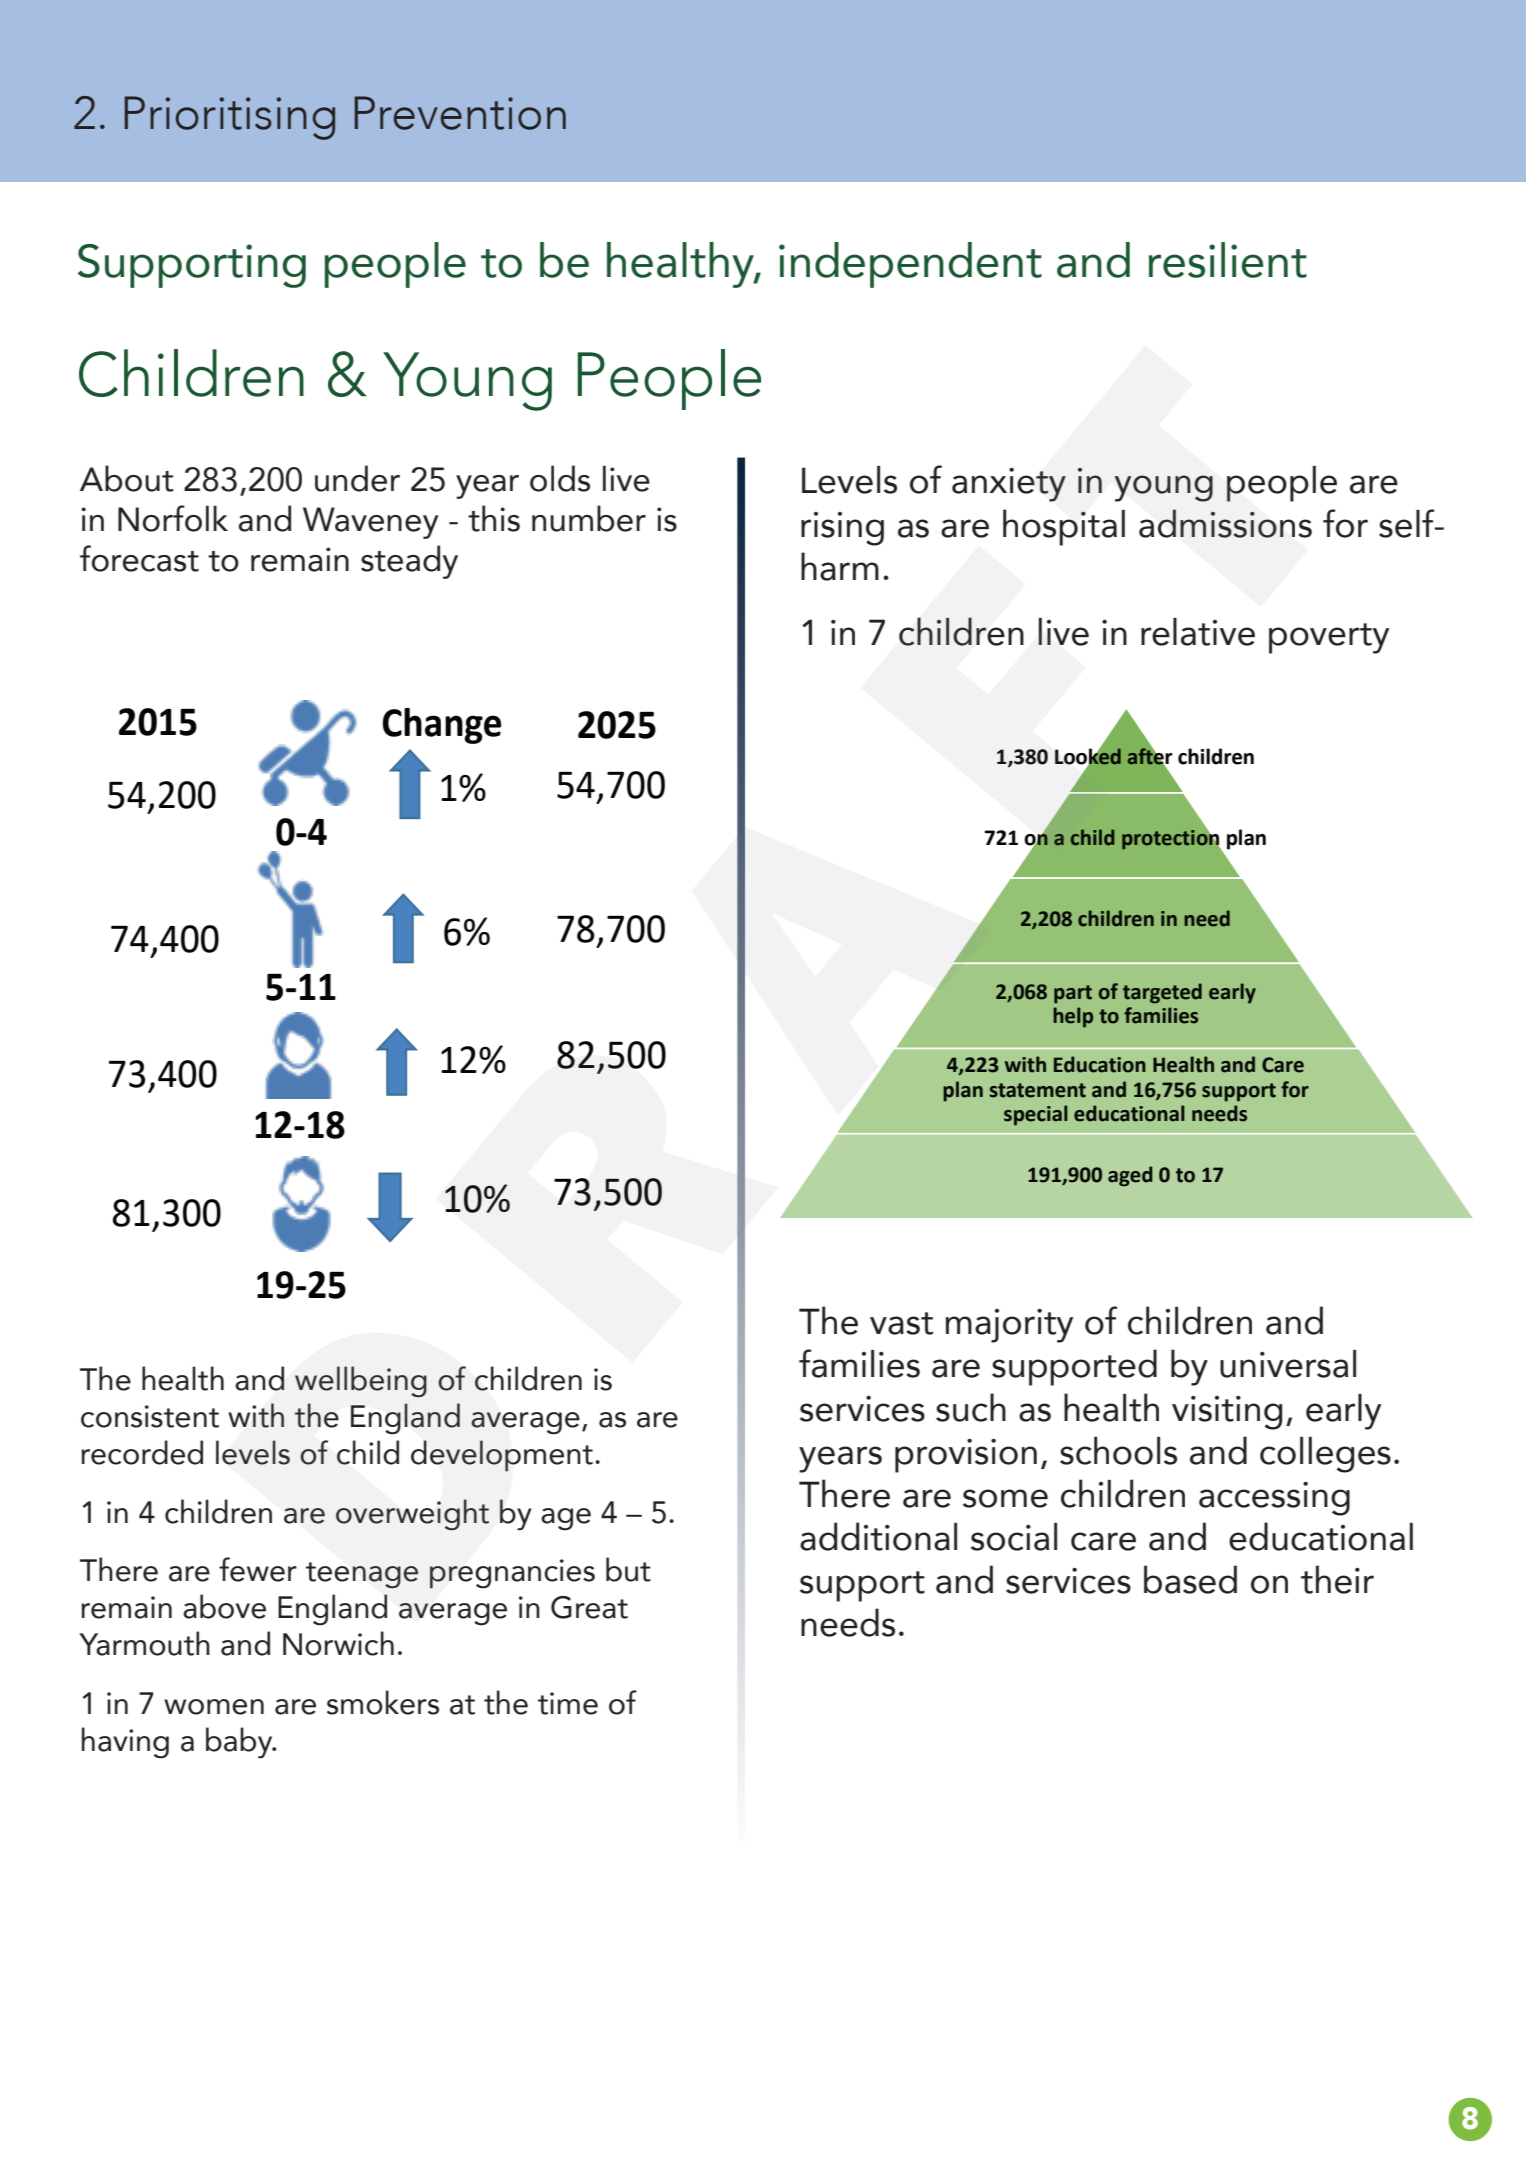  What do you see at coordinates (842, 529) in the screenshot?
I see `rising` at bounding box center [842, 529].
